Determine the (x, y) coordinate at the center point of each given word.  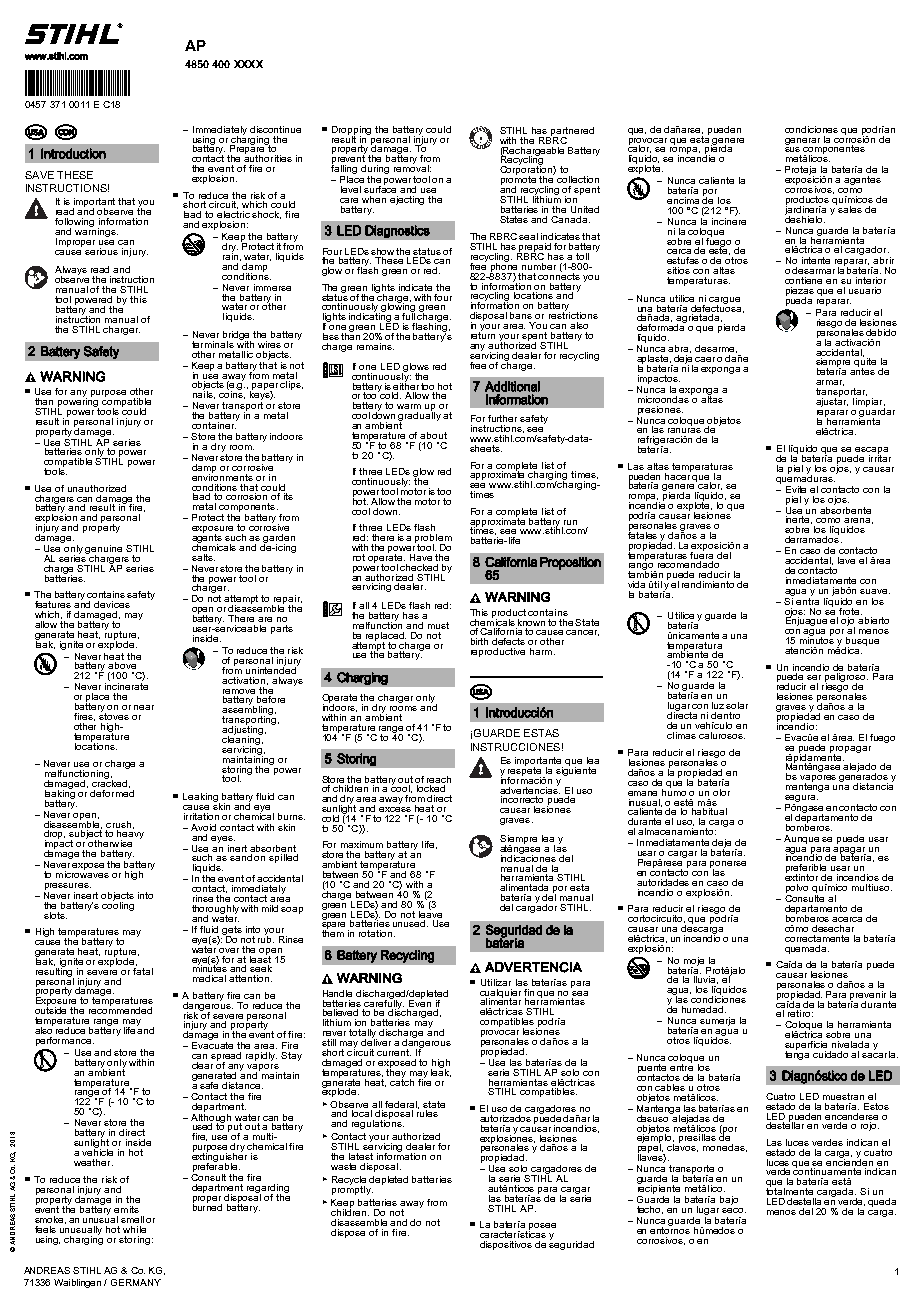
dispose (348, 1233)
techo (650, 1210)
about (433, 435)
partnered (571, 132)
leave (430, 913)
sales (850, 209)
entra (807, 600)
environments (222, 476)
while (134, 1229)
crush (118, 824)
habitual (709, 811)
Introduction (73, 153)
